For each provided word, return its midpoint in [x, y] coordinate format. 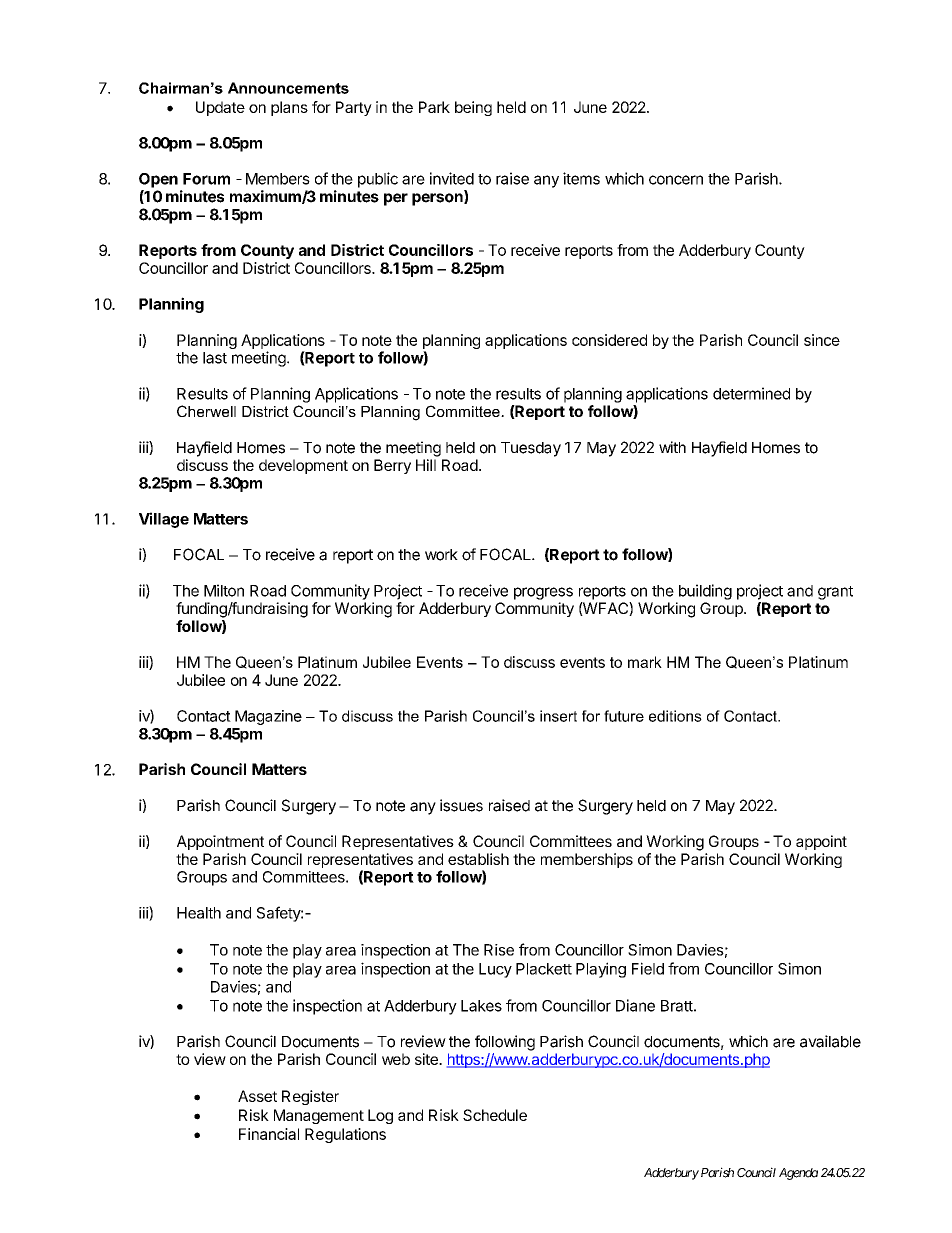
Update [220, 108]
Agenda [798, 1174]
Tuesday [531, 449]
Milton [224, 590]
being [473, 108]
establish [478, 859]
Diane [635, 1005]
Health [199, 913]
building [705, 592]
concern [676, 180]
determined [751, 393]
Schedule [495, 1115]
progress [543, 593]
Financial [269, 1134]
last [215, 358]
